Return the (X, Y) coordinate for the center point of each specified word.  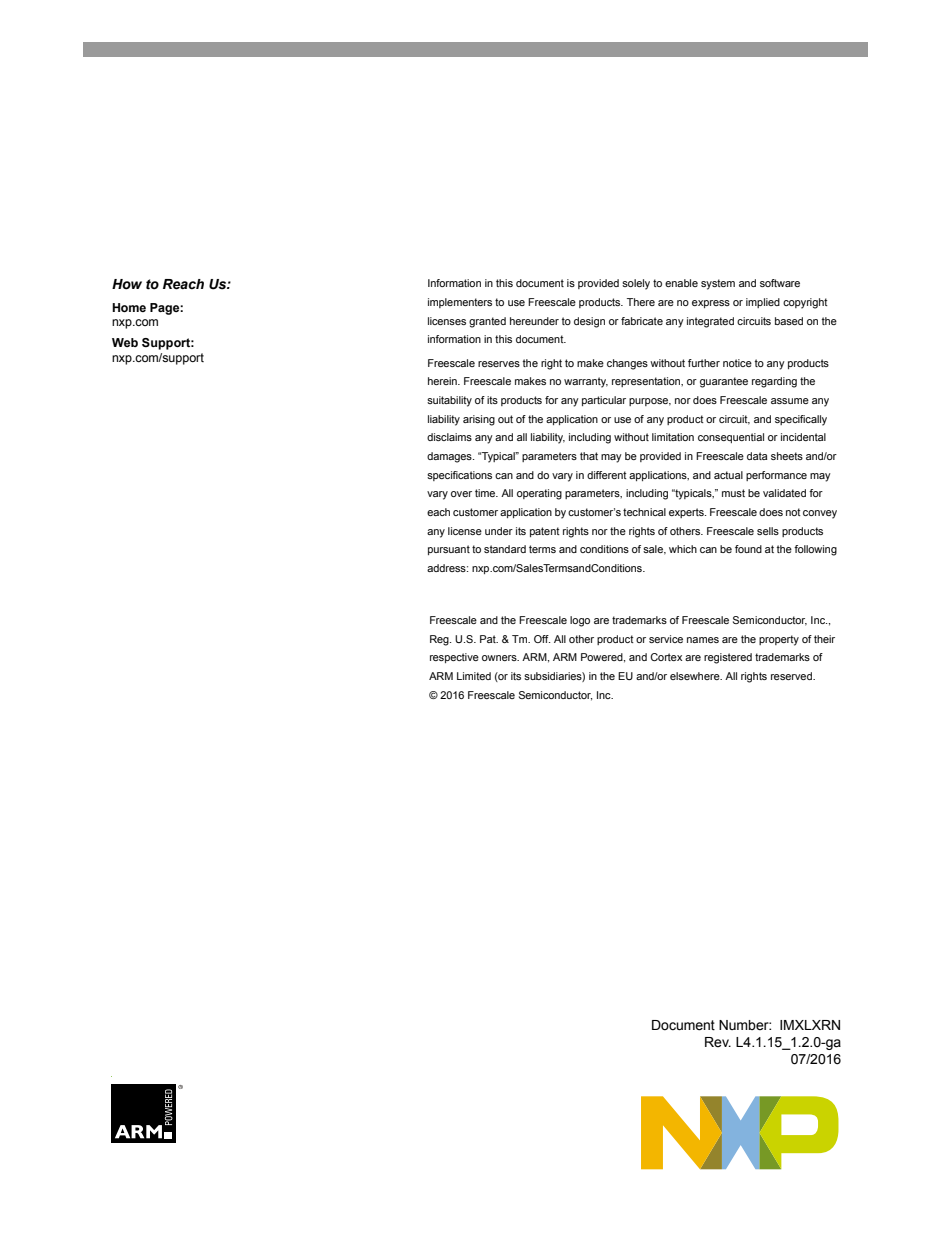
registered (728, 658)
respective (454, 658)
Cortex (666, 657)
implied (763, 303)
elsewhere (696, 676)
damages (450, 457)
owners (500, 658)
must (733, 493)
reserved (792, 676)
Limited (474, 676)
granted (487, 322)
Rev (718, 1042)
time (486, 493)
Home (129, 307)
